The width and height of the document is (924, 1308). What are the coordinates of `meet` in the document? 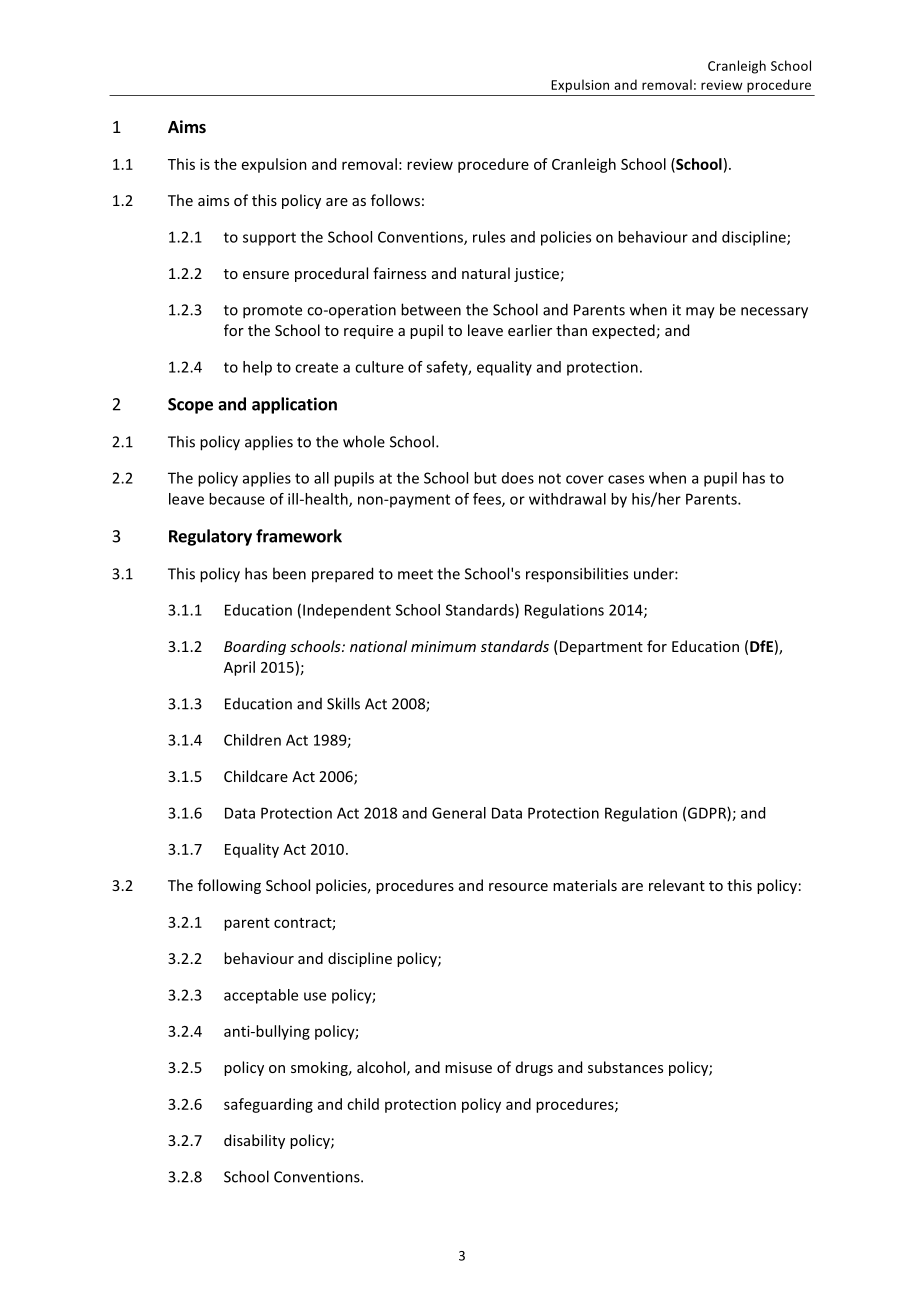 It's located at (415, 574).
